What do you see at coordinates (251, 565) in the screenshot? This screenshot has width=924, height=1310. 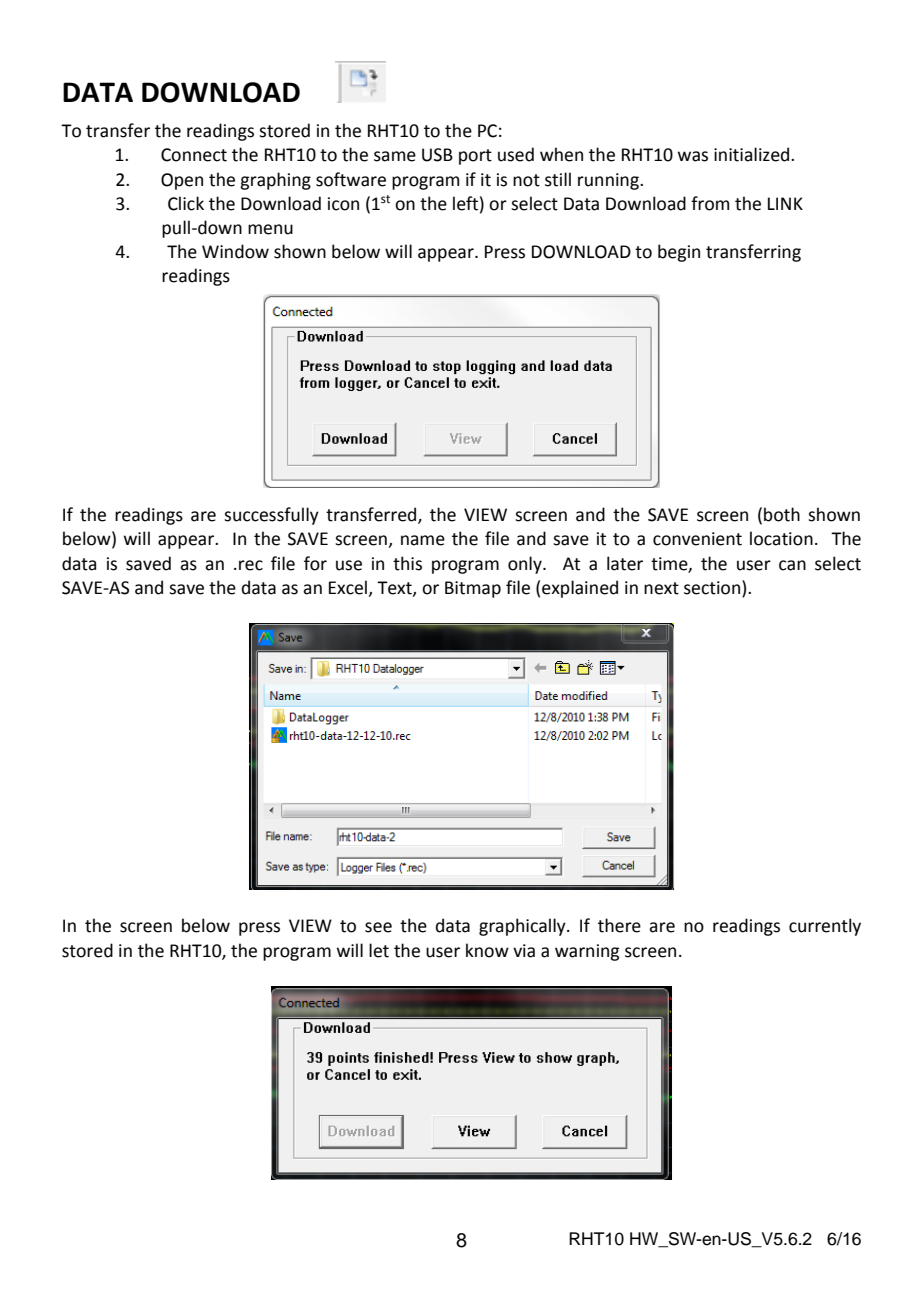 I see `rec` at bounding box center [251, 565].
